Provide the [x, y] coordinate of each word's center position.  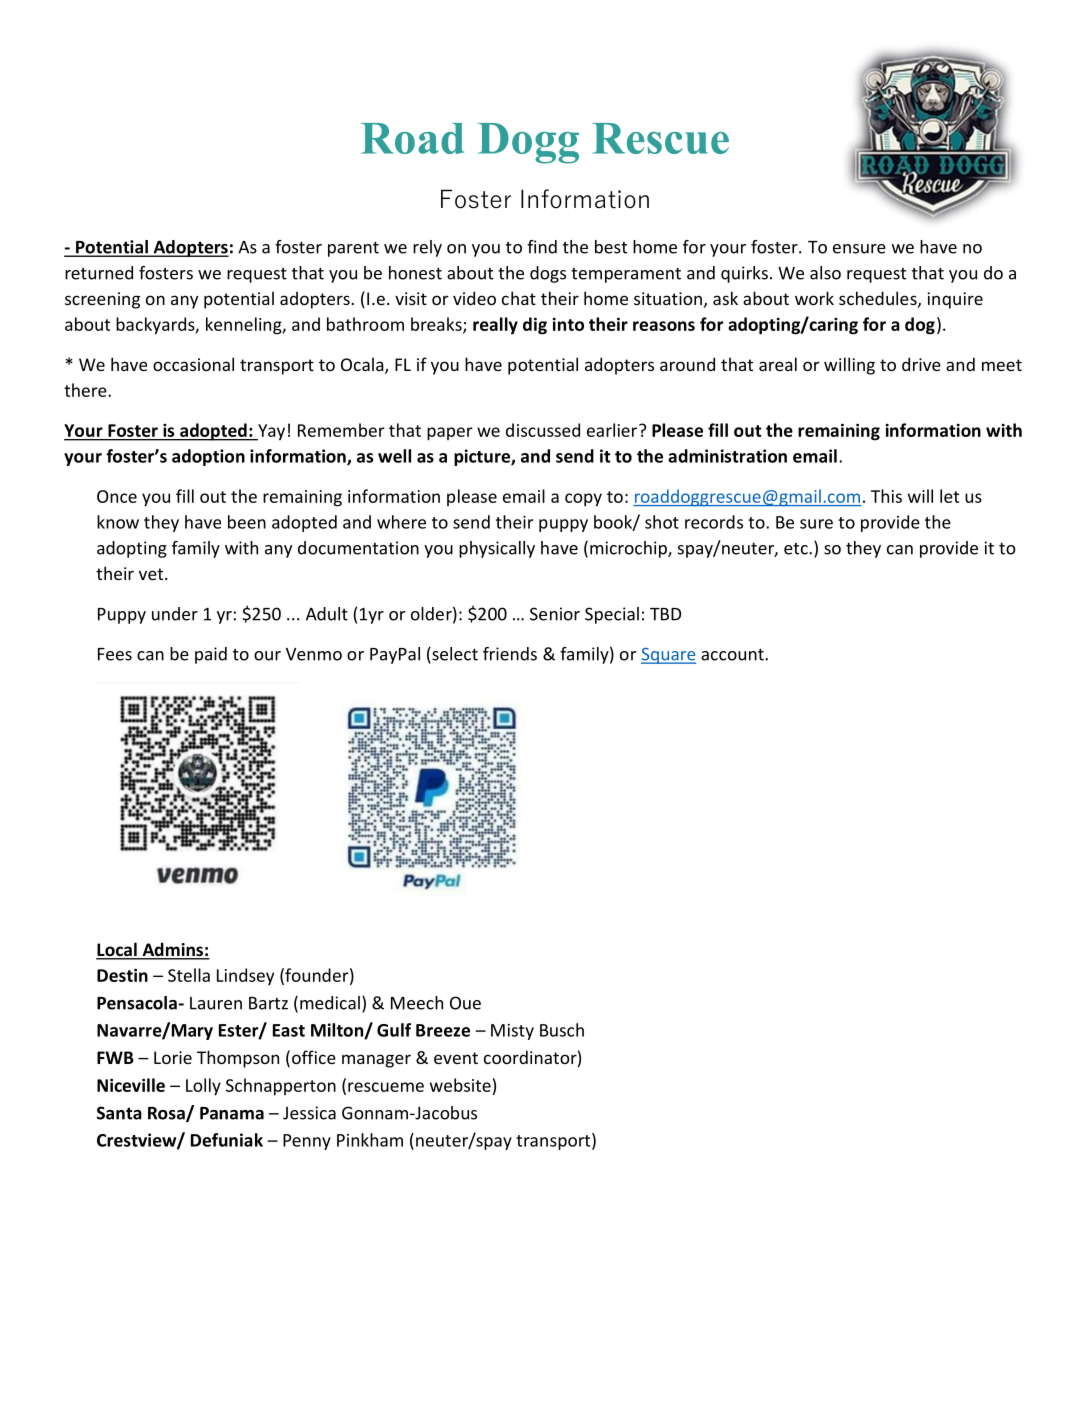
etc [797, 549]
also [825, 273]
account [733, 655]
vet [152, 574]
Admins [172, 950]
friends [510, 654]
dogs [548, 274]
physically [497, 549]
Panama [232, 1113]
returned [99, 273]
